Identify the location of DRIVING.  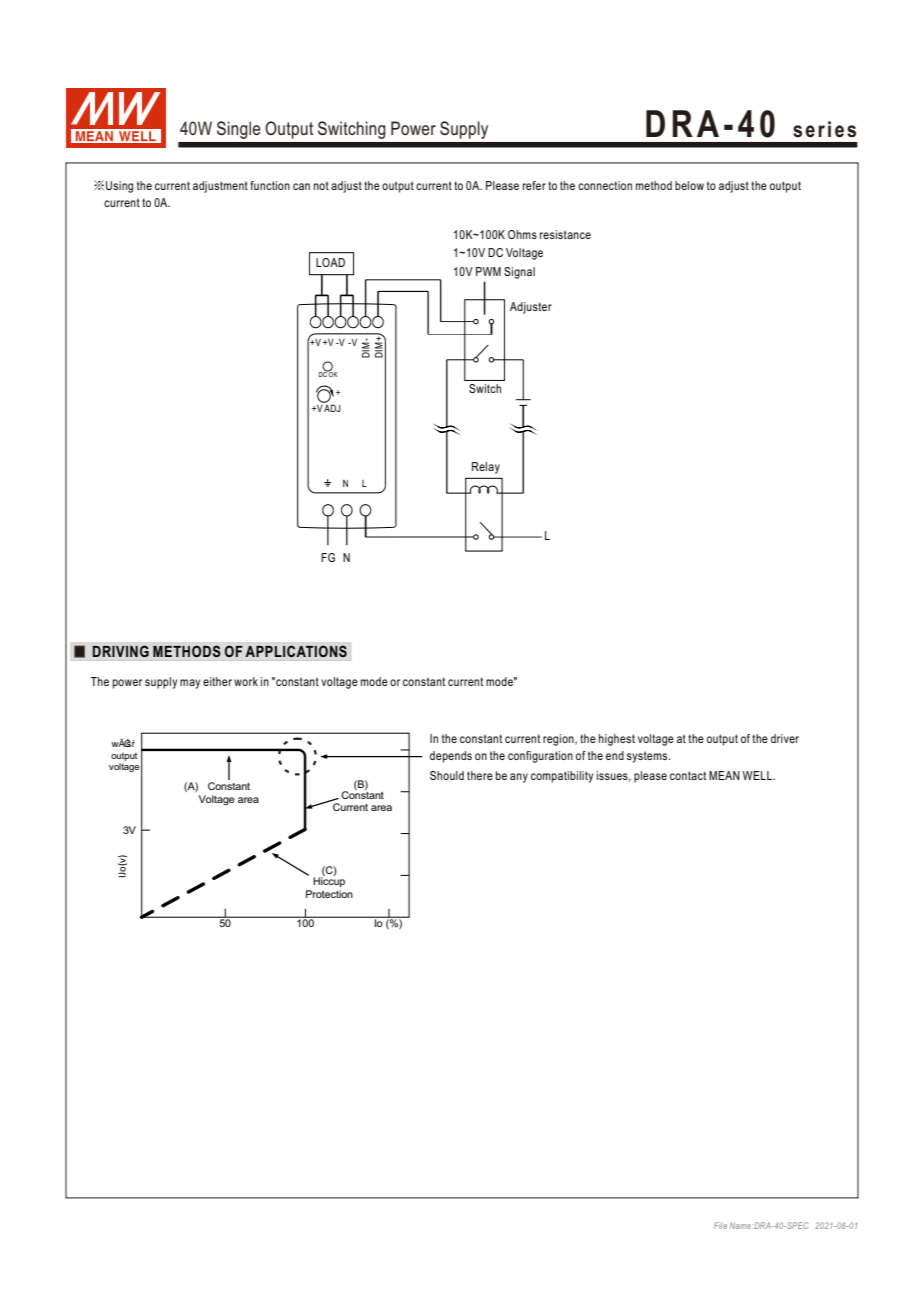
(120, 651).
